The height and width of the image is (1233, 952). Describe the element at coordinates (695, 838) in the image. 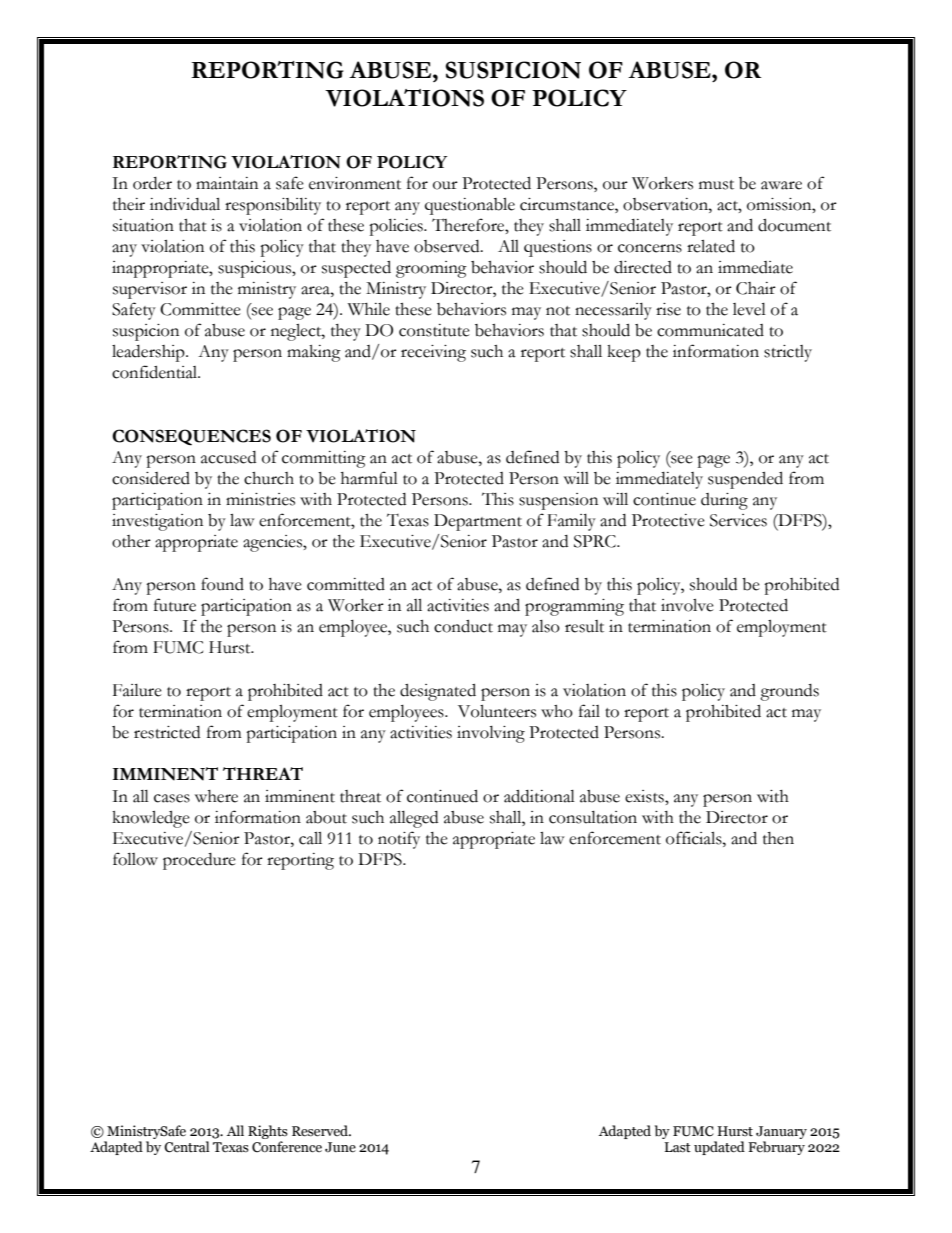

I see `officials` at that location.
